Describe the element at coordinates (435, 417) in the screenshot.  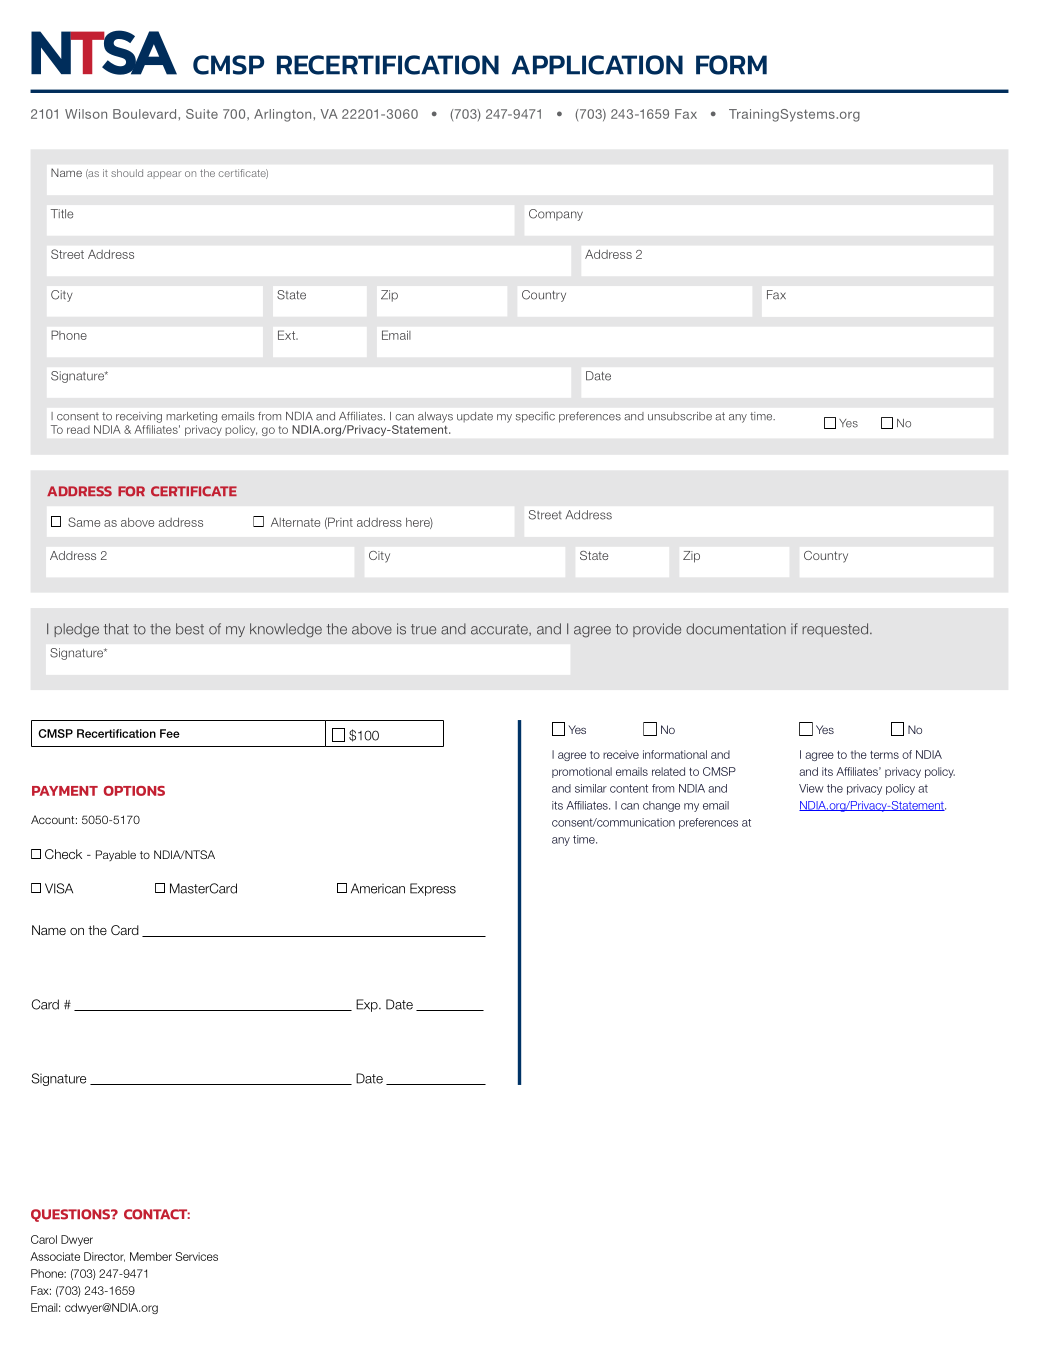
I see `always` at that location.
